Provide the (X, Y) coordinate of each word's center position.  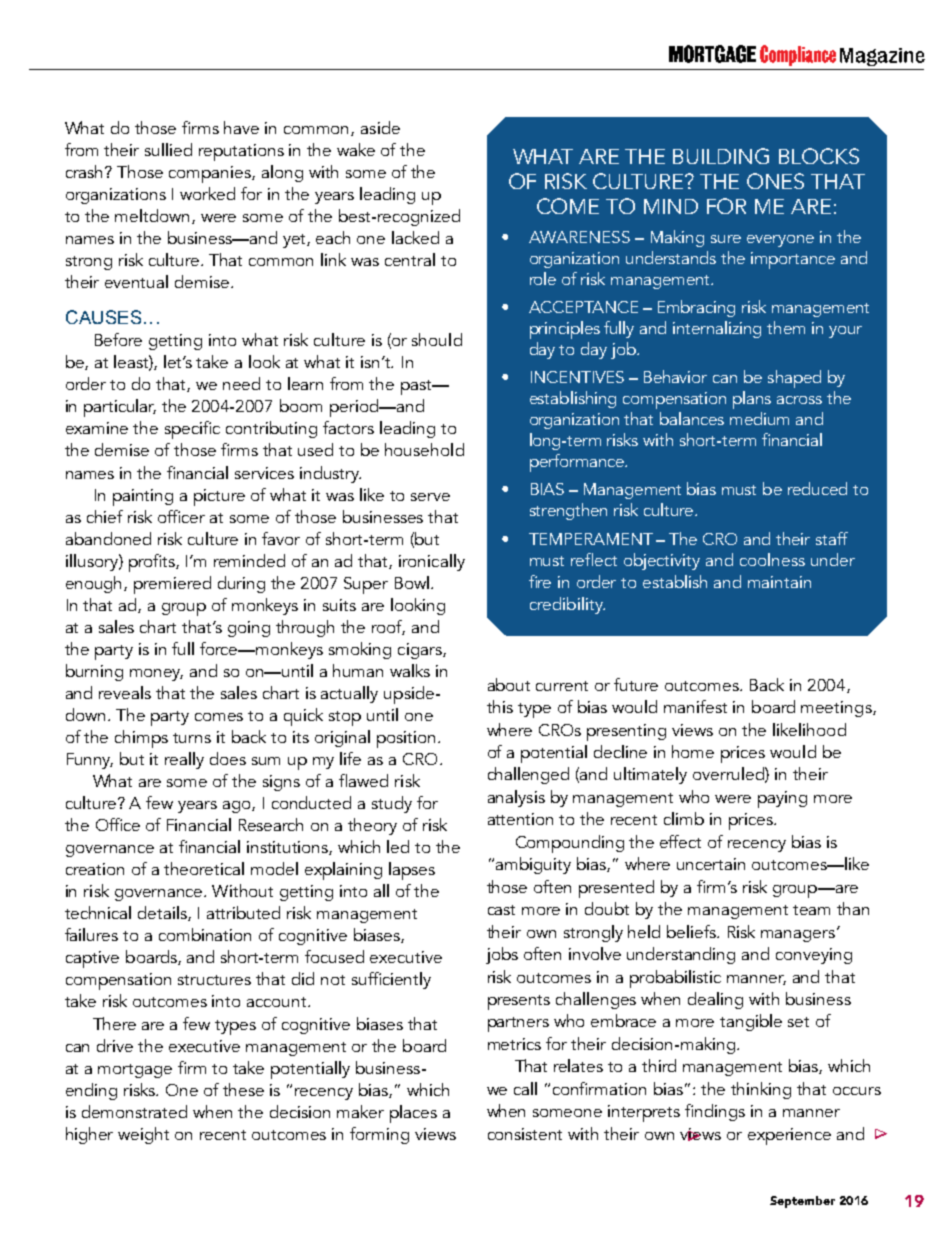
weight (143, 1135)
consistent (525, 1134)
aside (380, 127)
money (156, 675)
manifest (695, 706)
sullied (168, 149)
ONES (775, 181)
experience (789, 1136)
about (509, 684)
